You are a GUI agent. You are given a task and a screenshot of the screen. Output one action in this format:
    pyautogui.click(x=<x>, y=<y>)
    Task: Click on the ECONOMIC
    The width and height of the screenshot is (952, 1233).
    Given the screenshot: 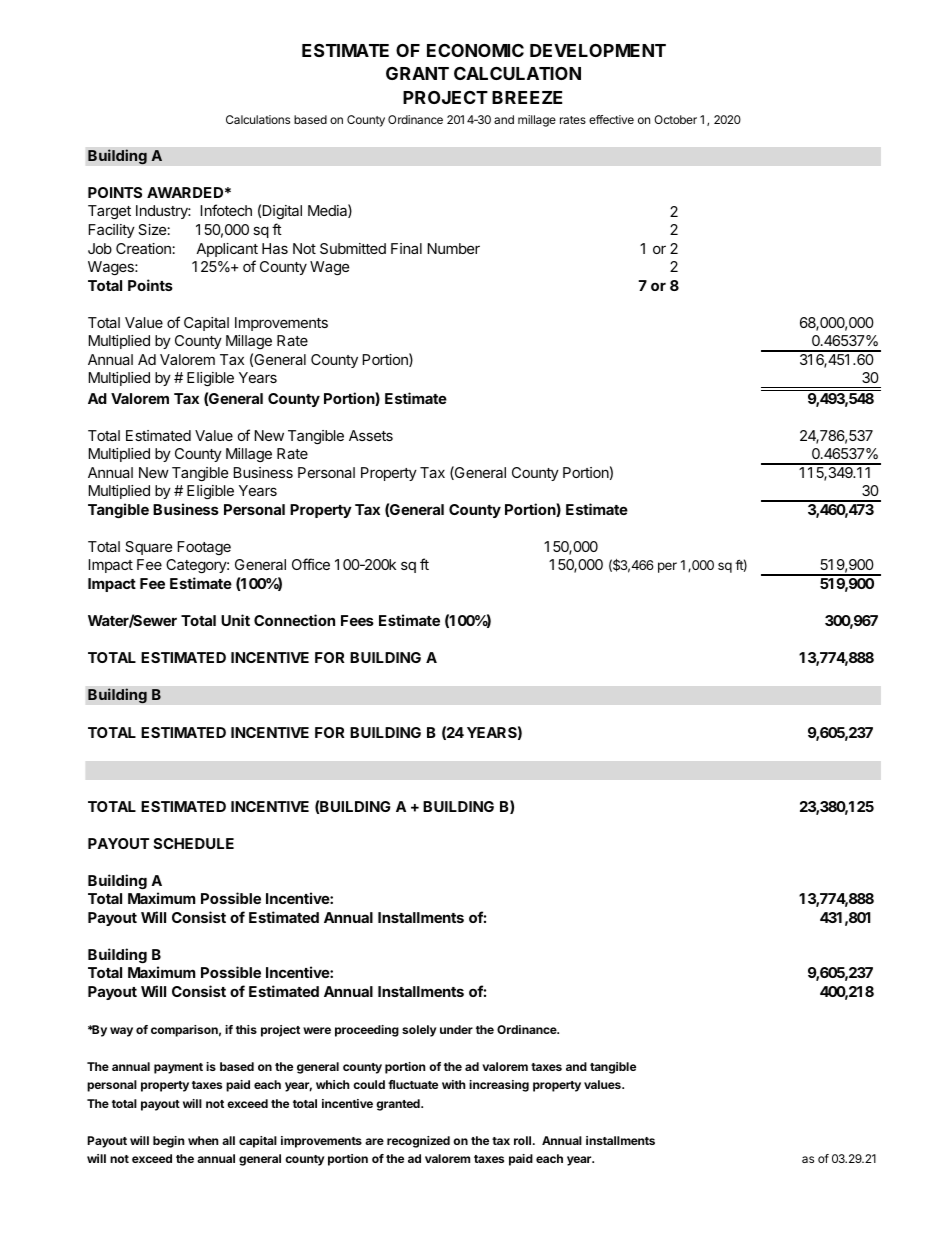 What is the action you would take?
    pyautogui.click(x=475, y=50)
